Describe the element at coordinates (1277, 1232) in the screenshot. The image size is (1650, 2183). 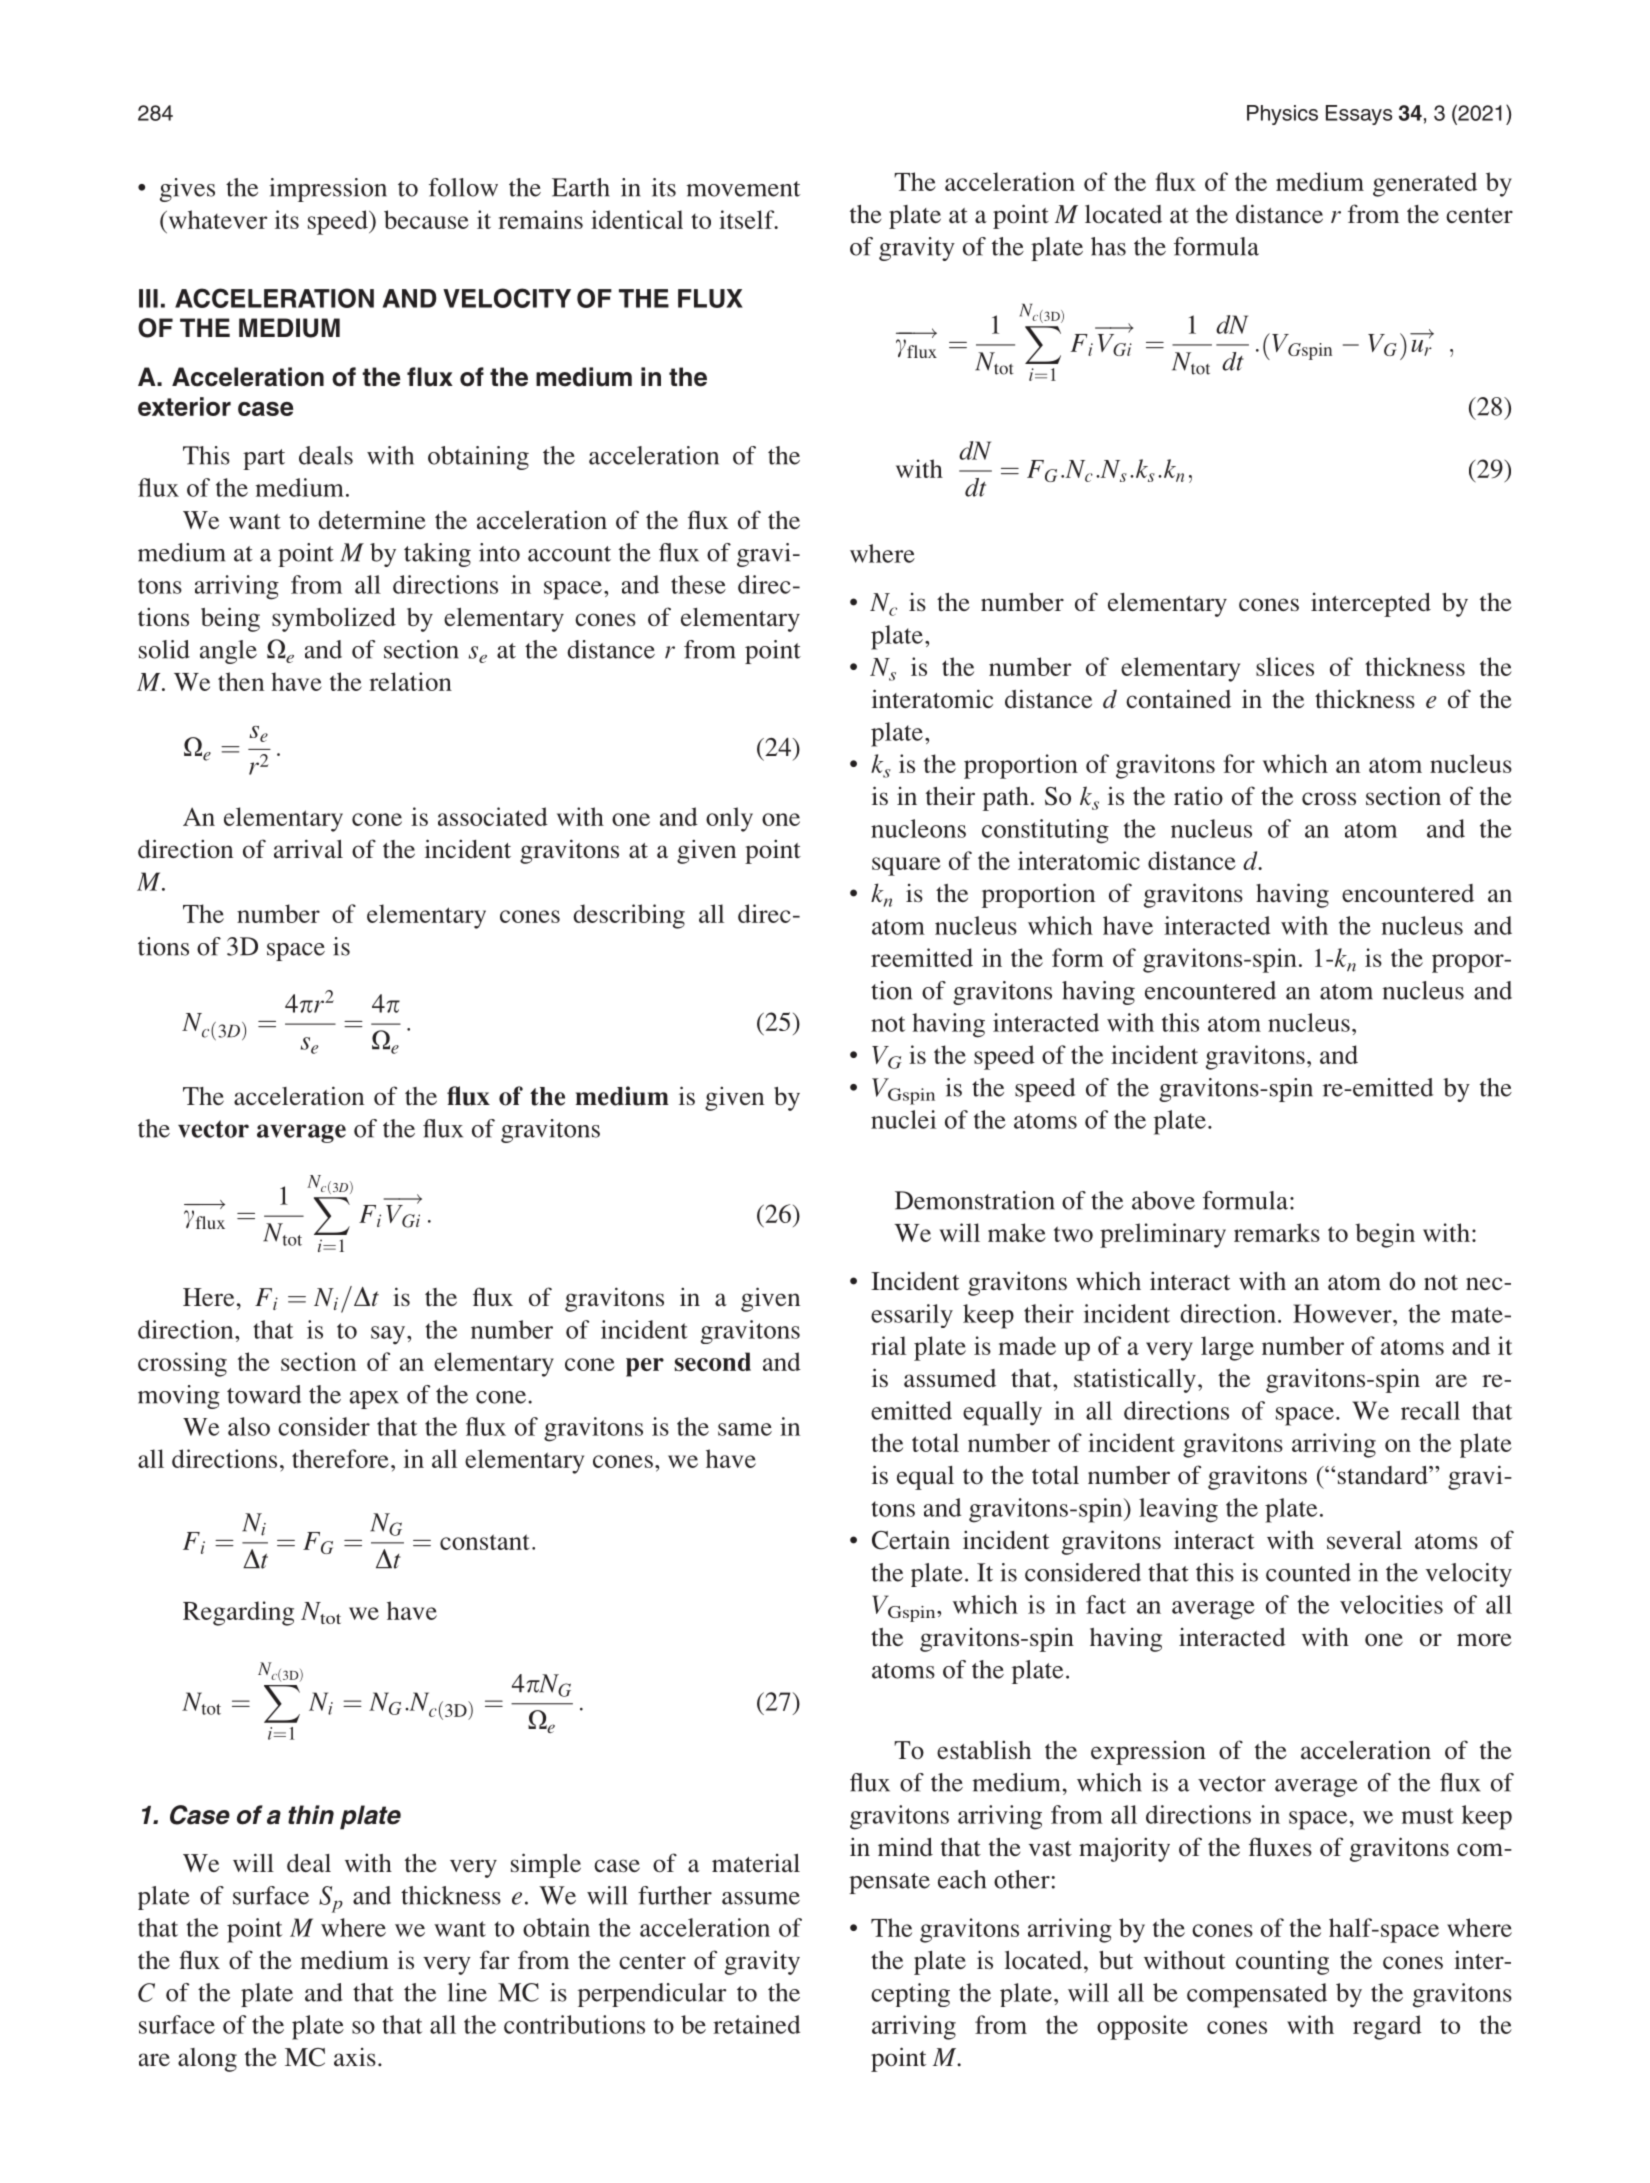
I see `remarks` at that location.
